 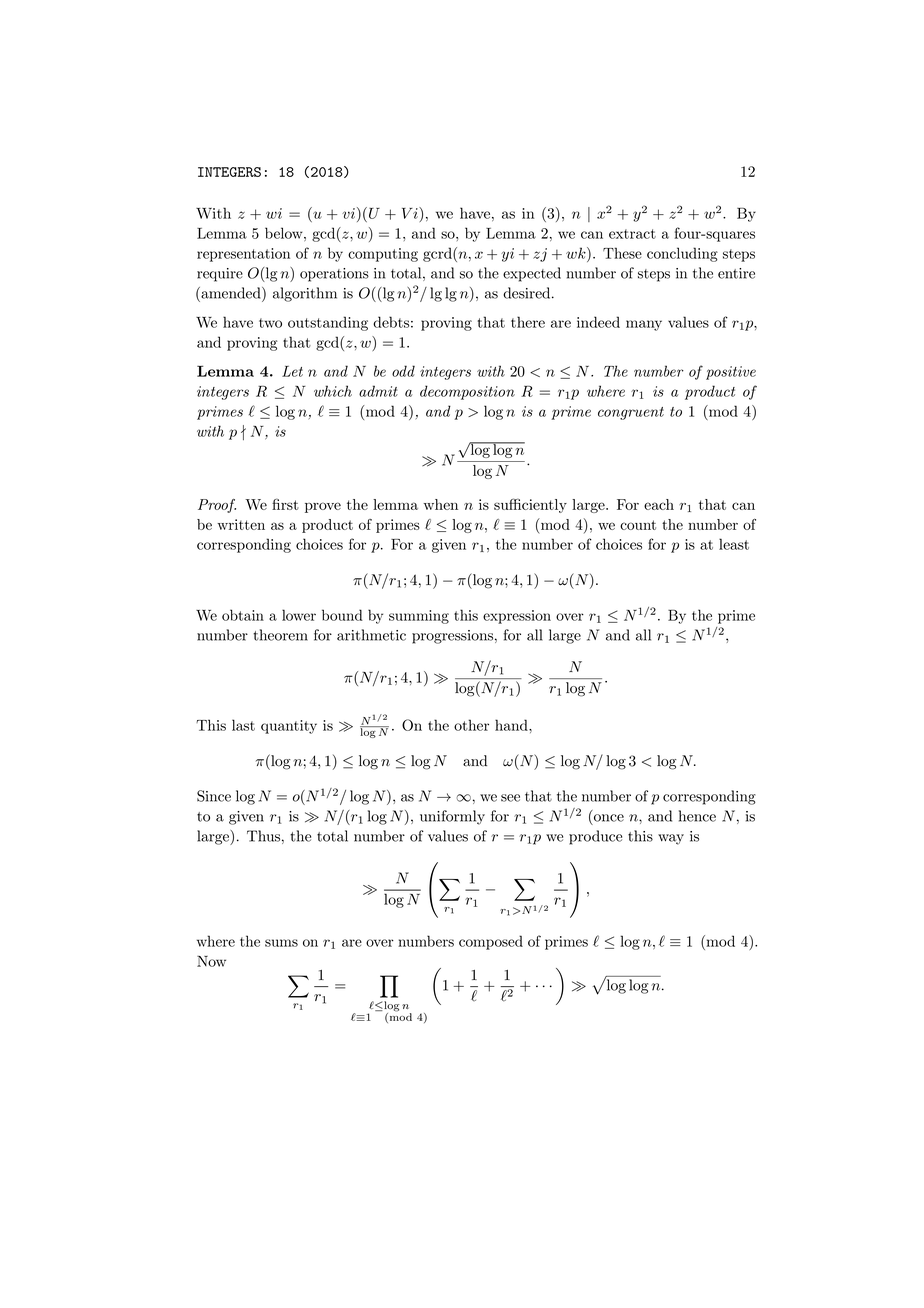 I want to click on uniformly, so click(x=452, y=817).
